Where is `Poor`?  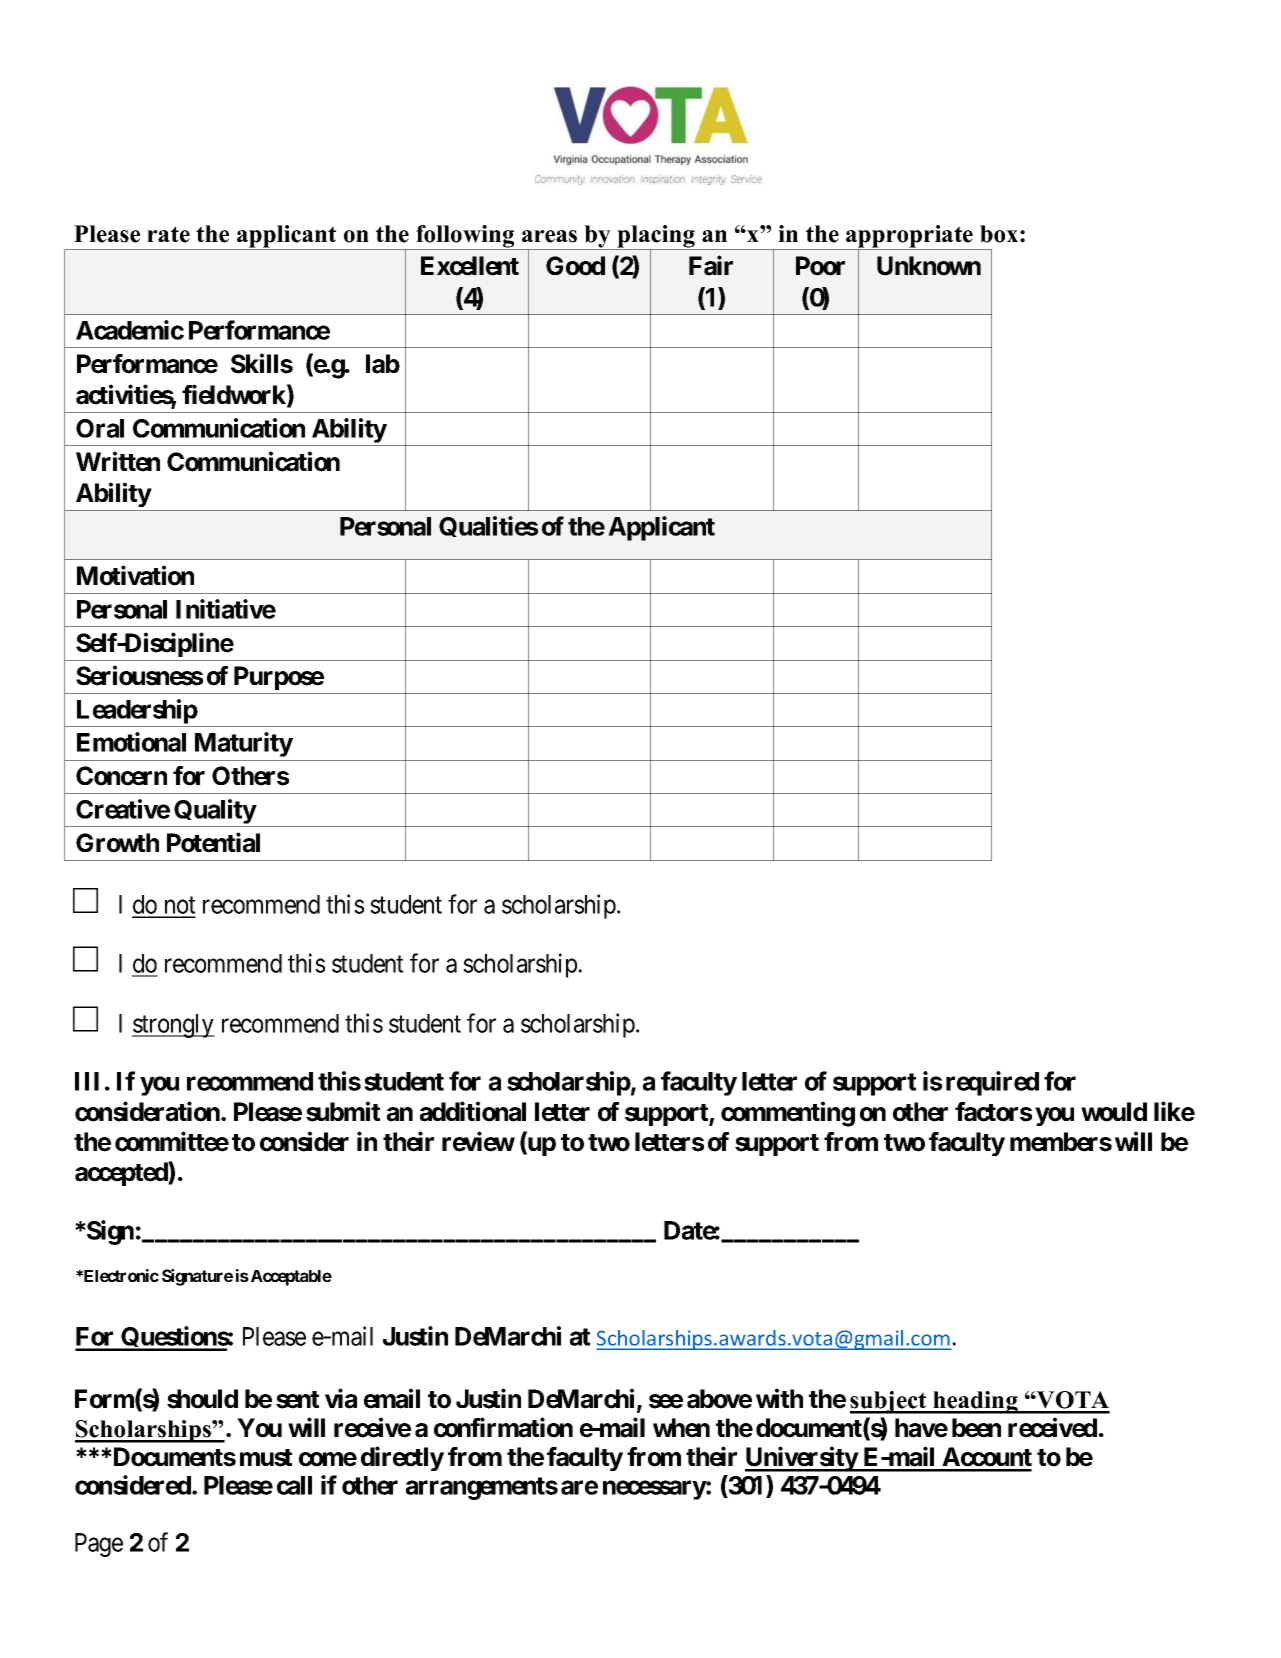 Poor is located at coordinates (820, 266).
